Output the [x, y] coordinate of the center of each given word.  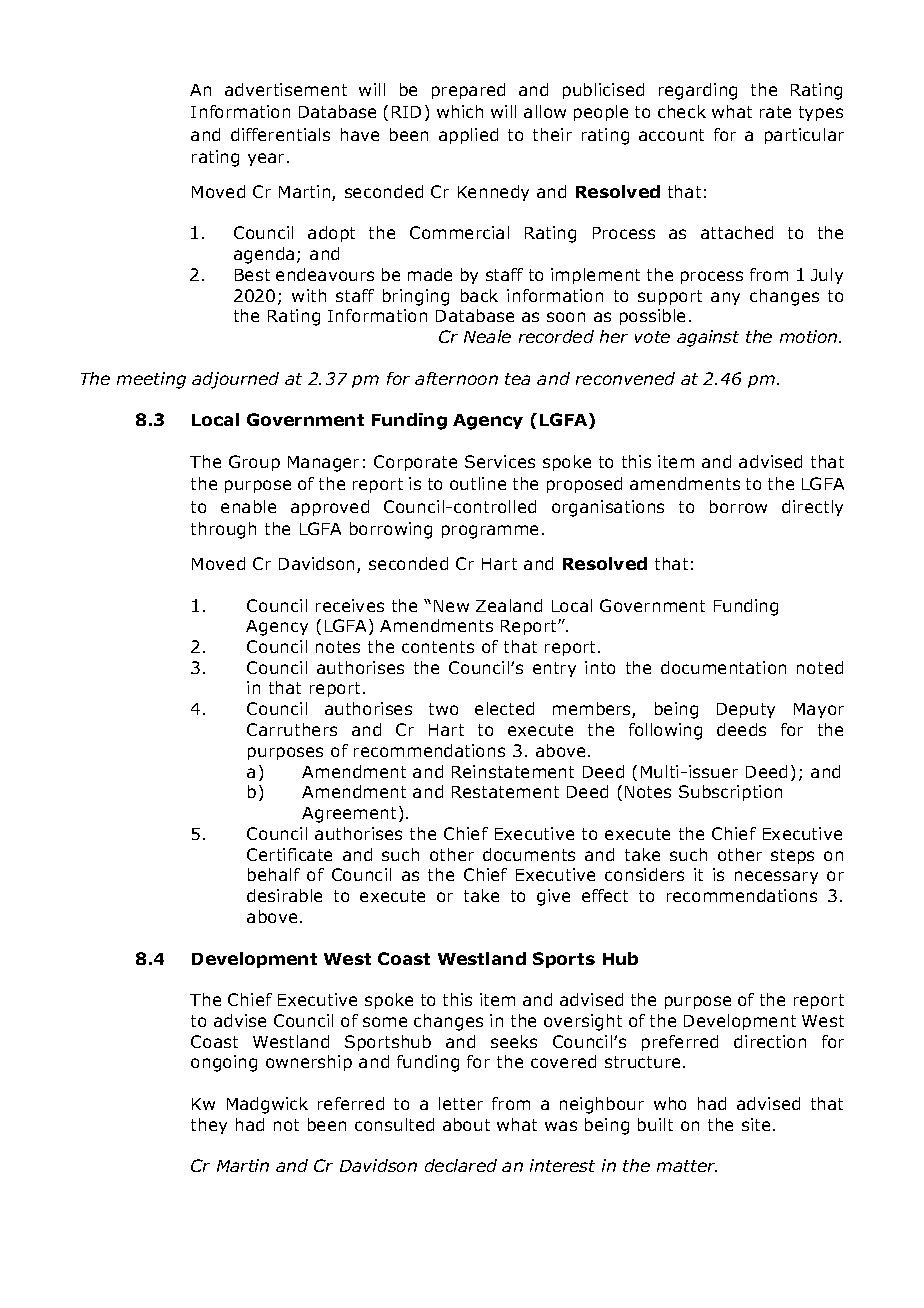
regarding [698, 91]
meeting [151, 380]
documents [529, 854]
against [708, 338]
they [209, 1126]
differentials [280, 134]
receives [350, 605]
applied [468, 136]
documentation [723, 667]
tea [517, 379]
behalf [274, 874]
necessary [776, 877]
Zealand [509, 605]
